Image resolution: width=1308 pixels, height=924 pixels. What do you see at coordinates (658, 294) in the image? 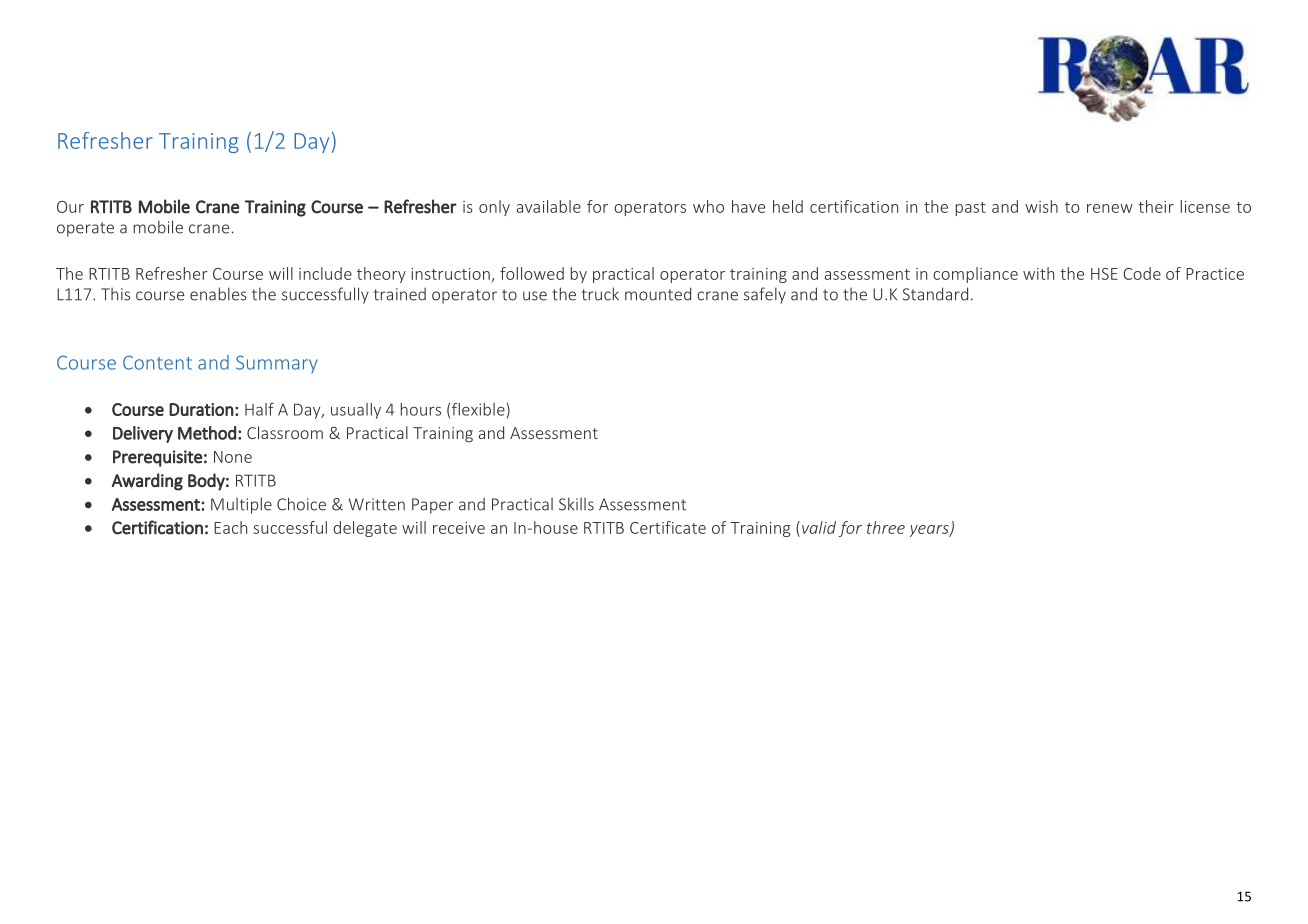
I see `mounted` at bounding box center [658, 294].
